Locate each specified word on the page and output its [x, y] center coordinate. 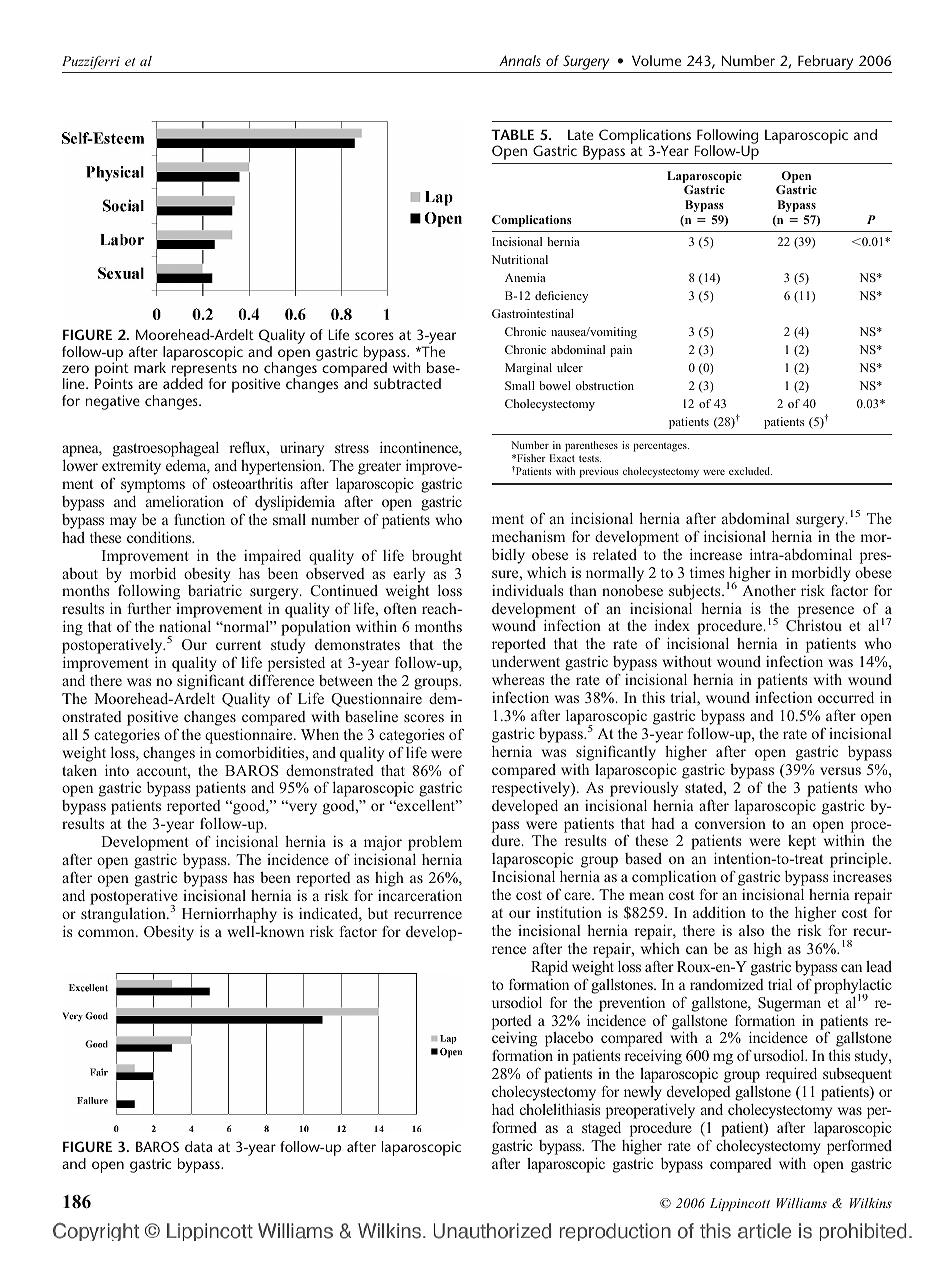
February [826, 64]
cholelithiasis [560, 1109]
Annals [520, 60]
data [199, 1146]
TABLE [512, 134]
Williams [802, 1203]
